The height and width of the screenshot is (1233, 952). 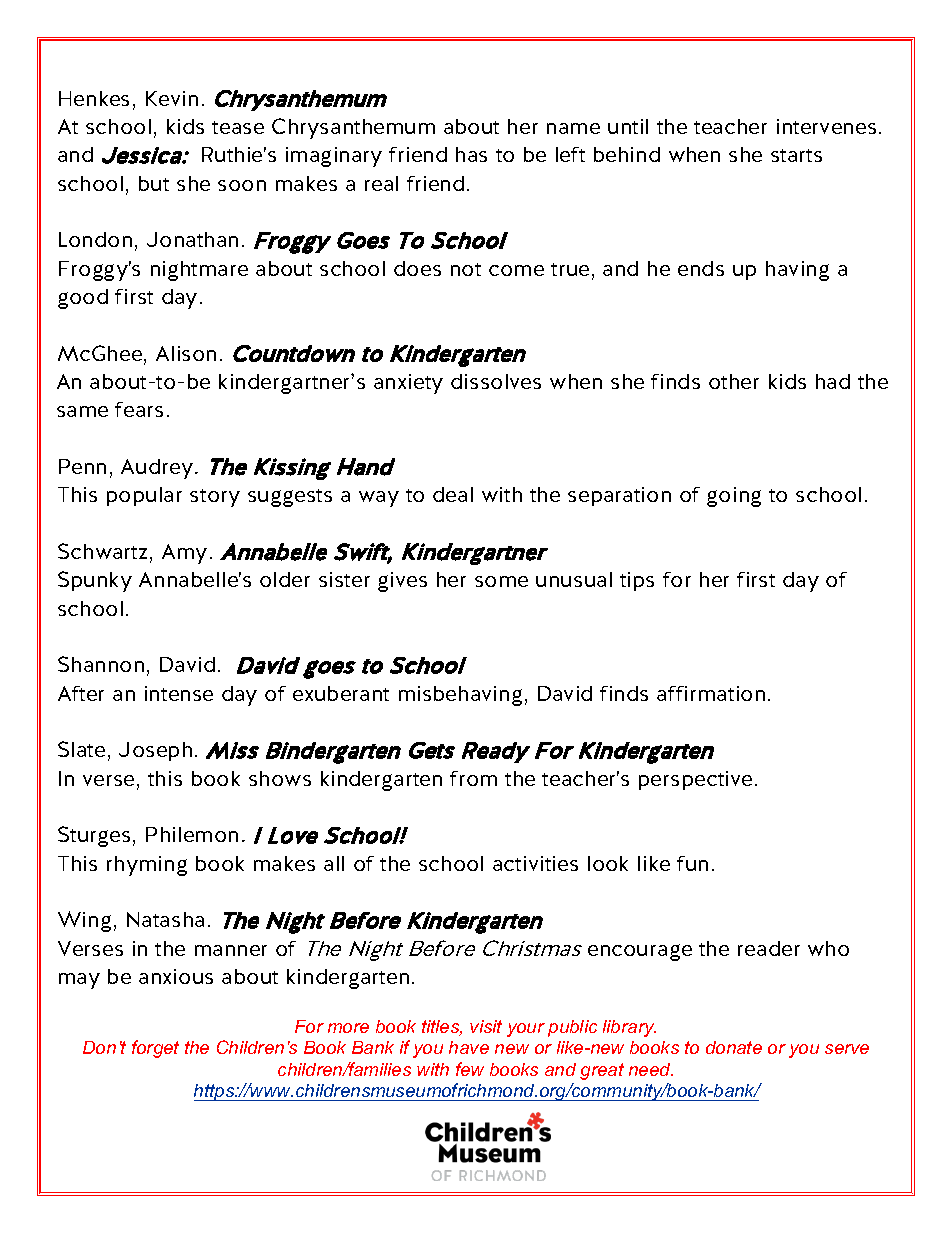 I want to click on tips, so click(x=637, y=581).
